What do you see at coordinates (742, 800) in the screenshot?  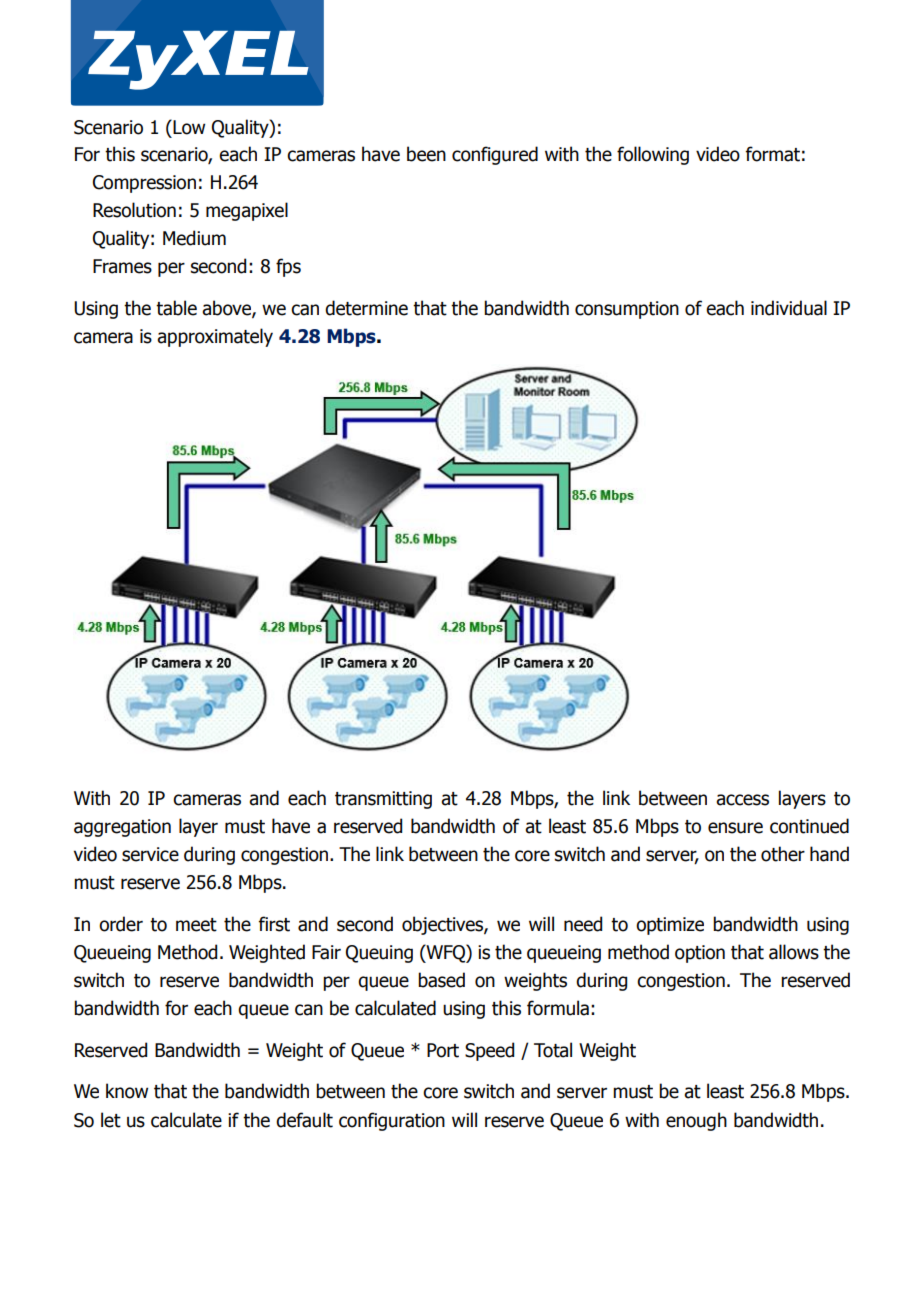 I see `access` at bounding box center [742, 800].
